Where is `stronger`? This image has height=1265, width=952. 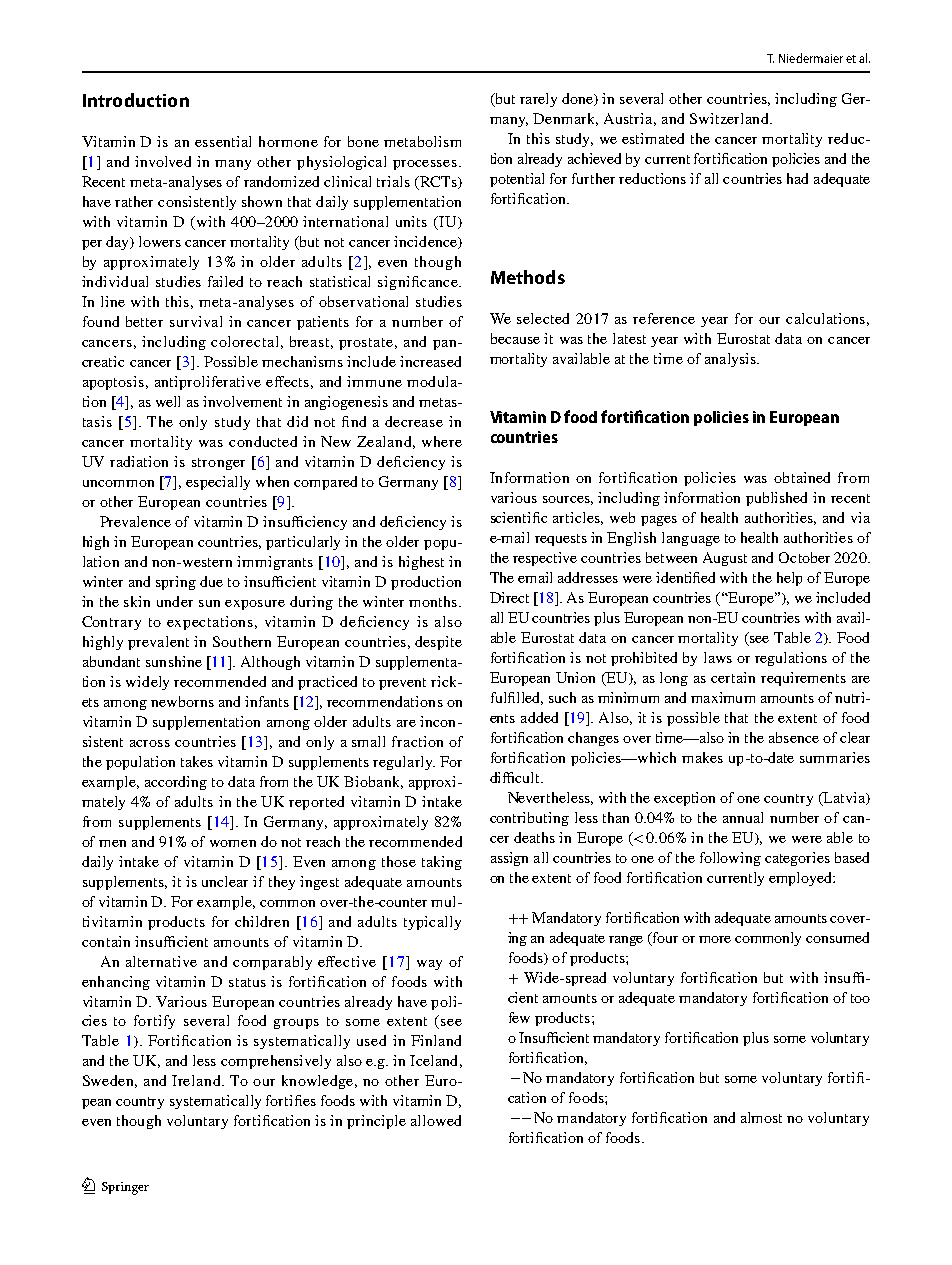 stronger is located at coordinates (218, 464).
